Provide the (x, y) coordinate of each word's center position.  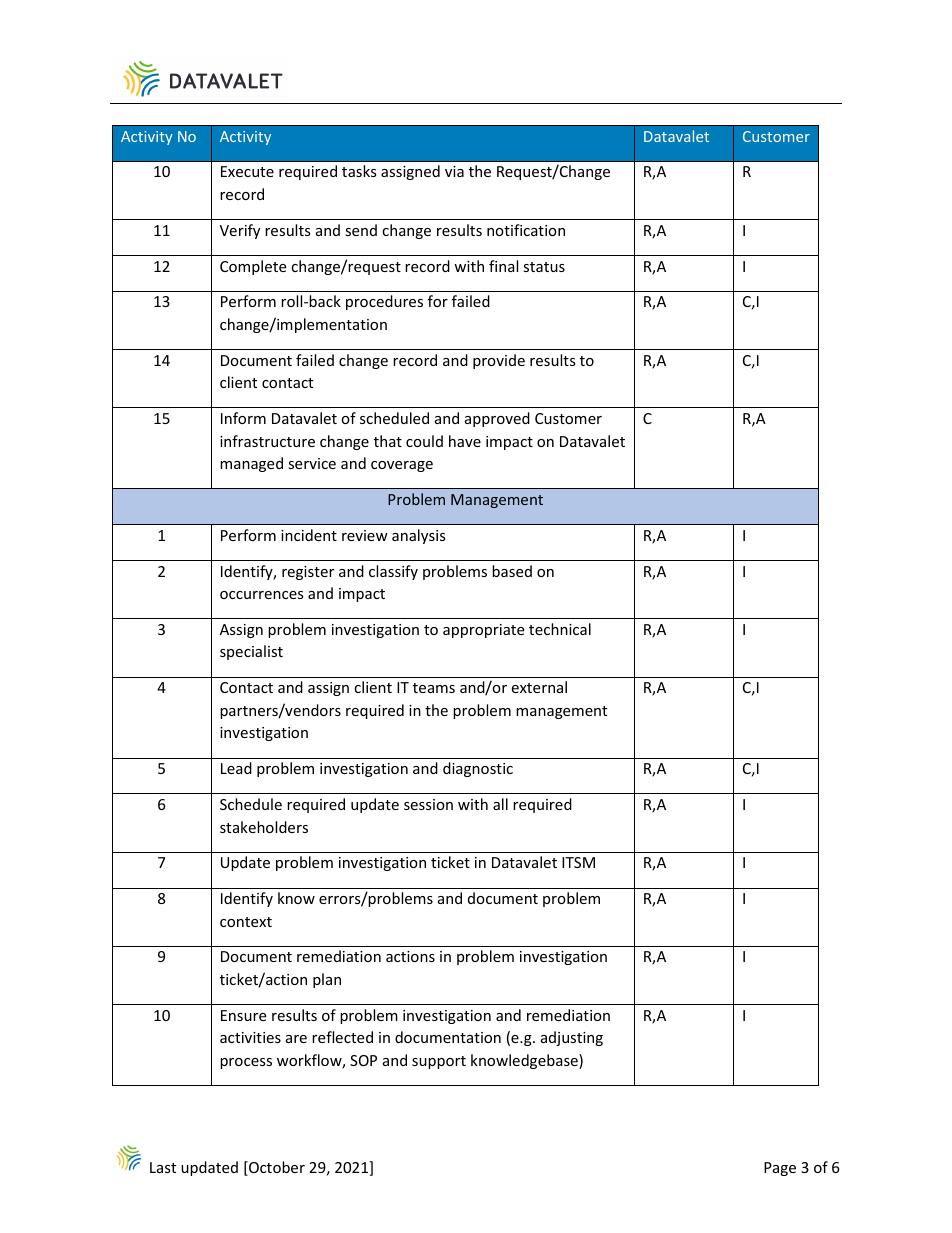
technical (560, 629)
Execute (247, 171)
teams (434, 688)
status (544, 267)
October (276, 1168)
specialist (251, 652)
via (454, 171)
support (439, 1062)
